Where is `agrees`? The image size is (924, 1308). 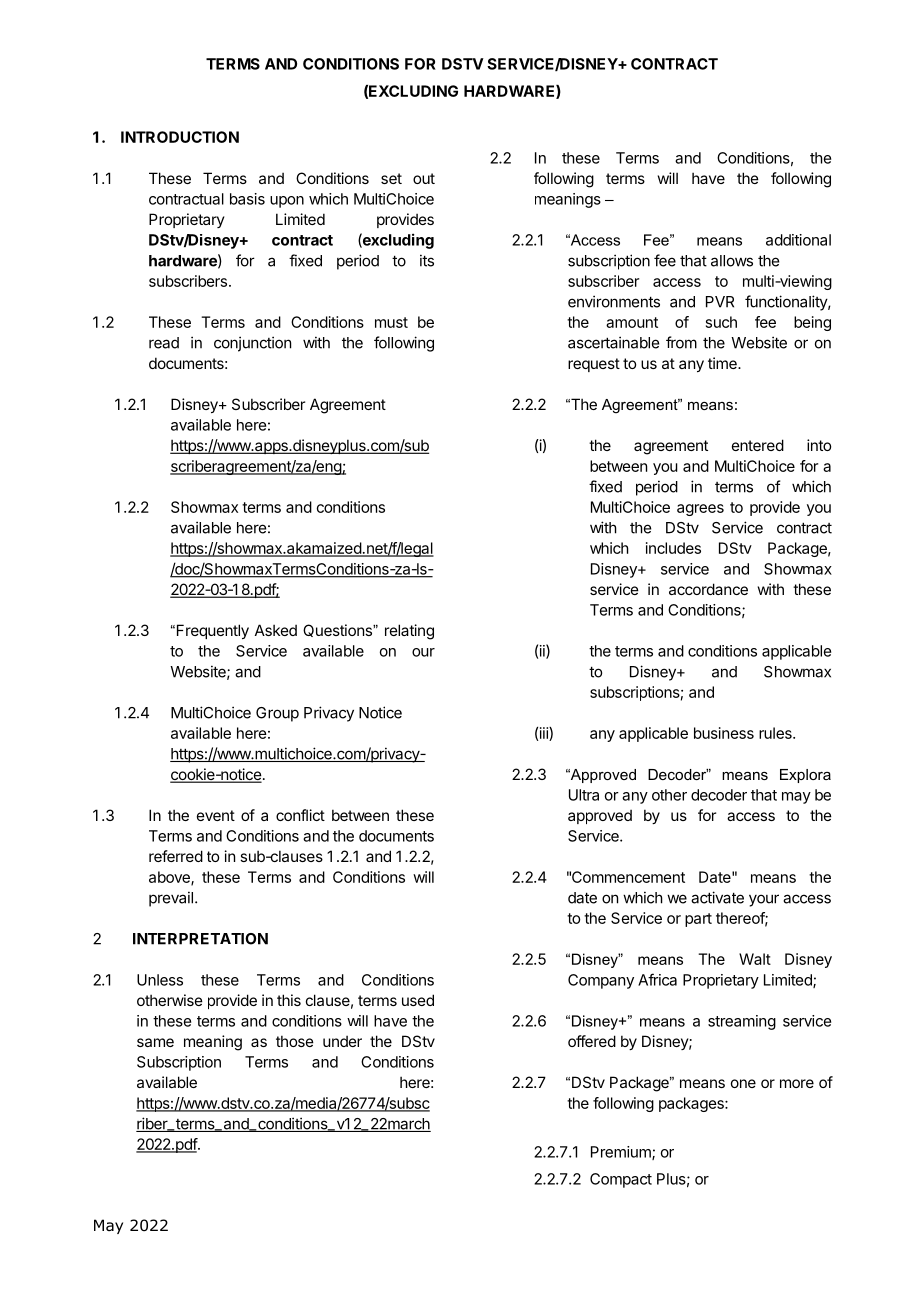 agrees is located at coordinates (700, 510).
